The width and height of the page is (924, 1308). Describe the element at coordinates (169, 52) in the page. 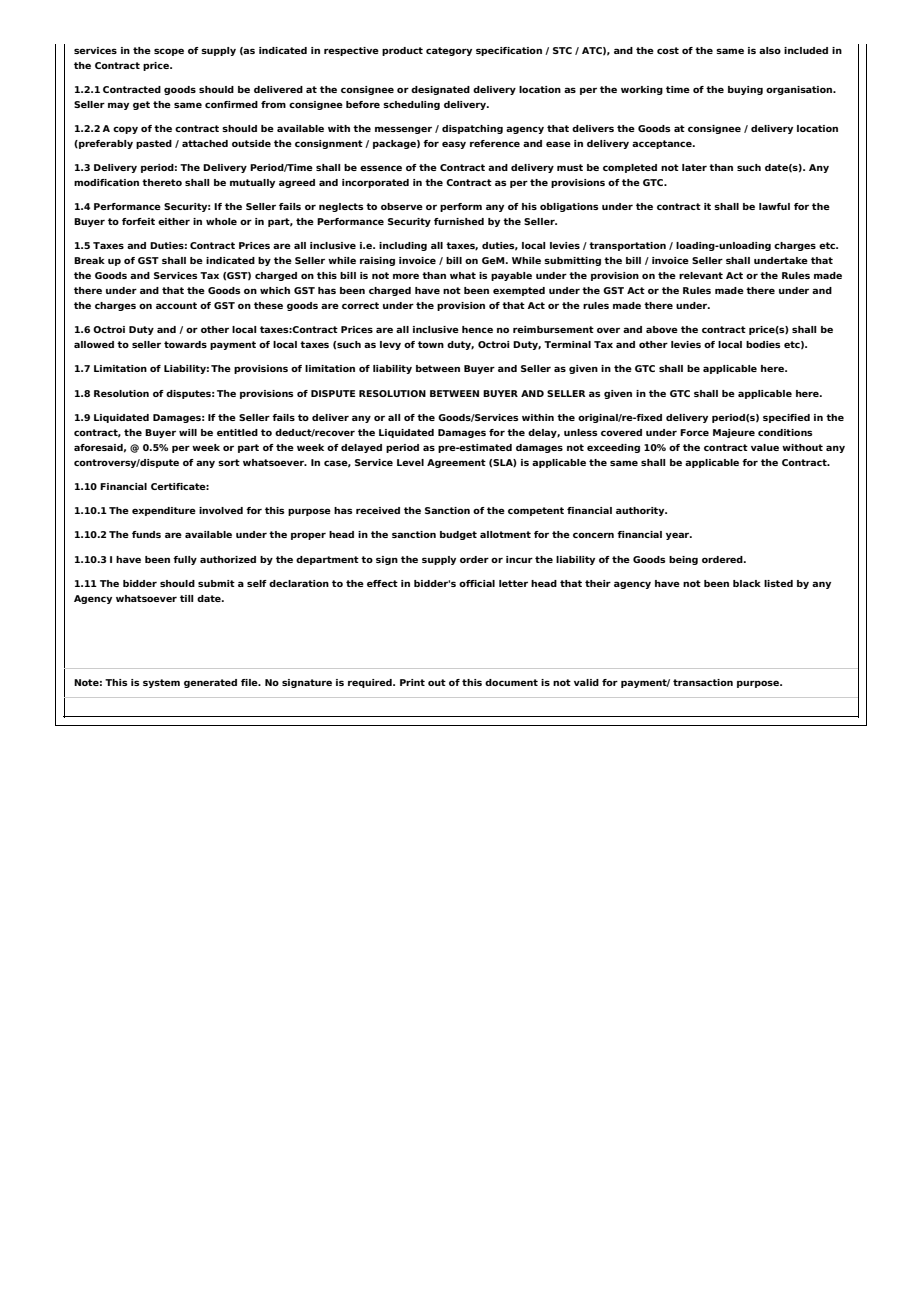

I see `scope` at that location.
